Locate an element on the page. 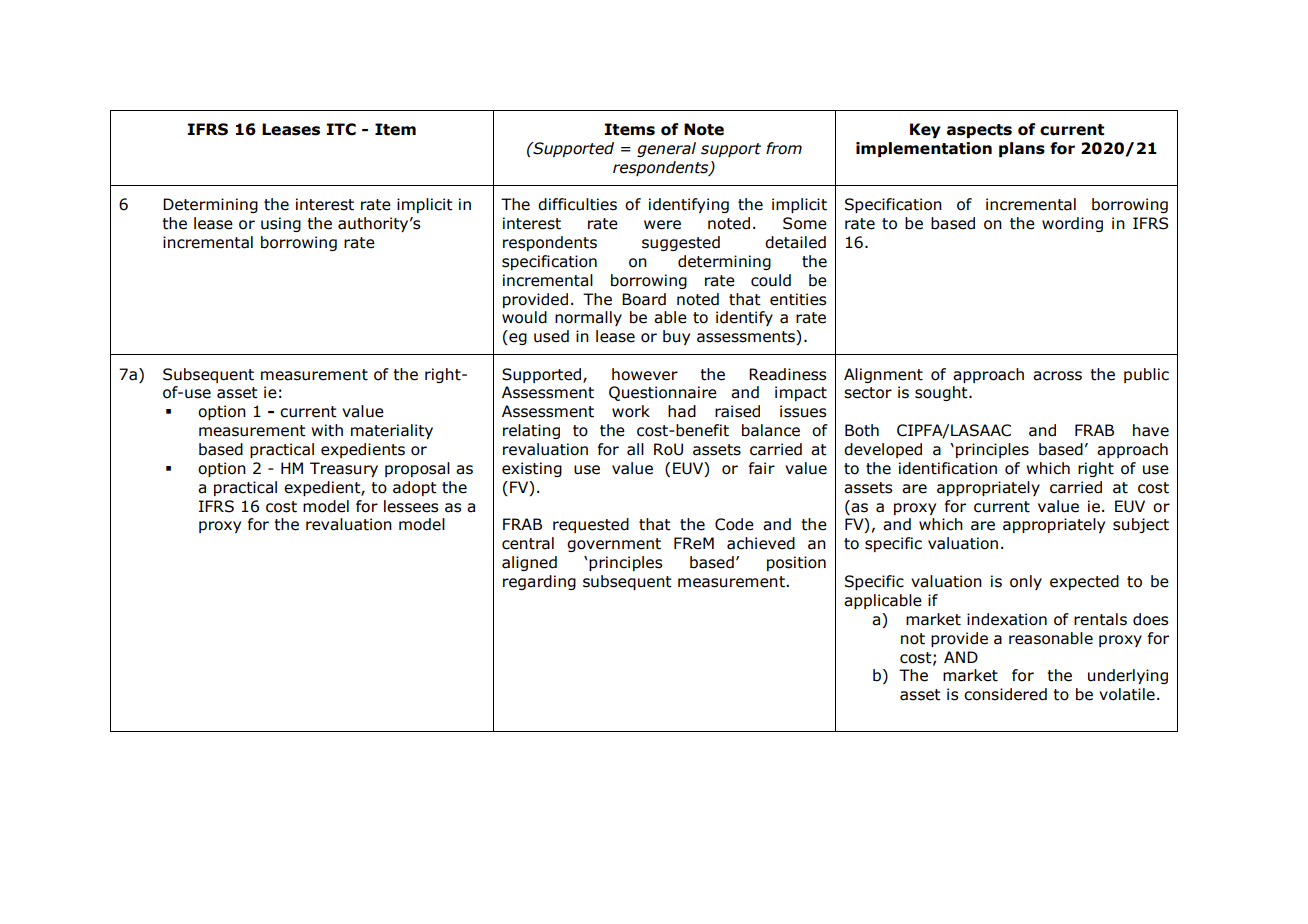 Image resolution: width=1308 pixels, height=924 pixels. plans is located at coordinates (1022, 149).
